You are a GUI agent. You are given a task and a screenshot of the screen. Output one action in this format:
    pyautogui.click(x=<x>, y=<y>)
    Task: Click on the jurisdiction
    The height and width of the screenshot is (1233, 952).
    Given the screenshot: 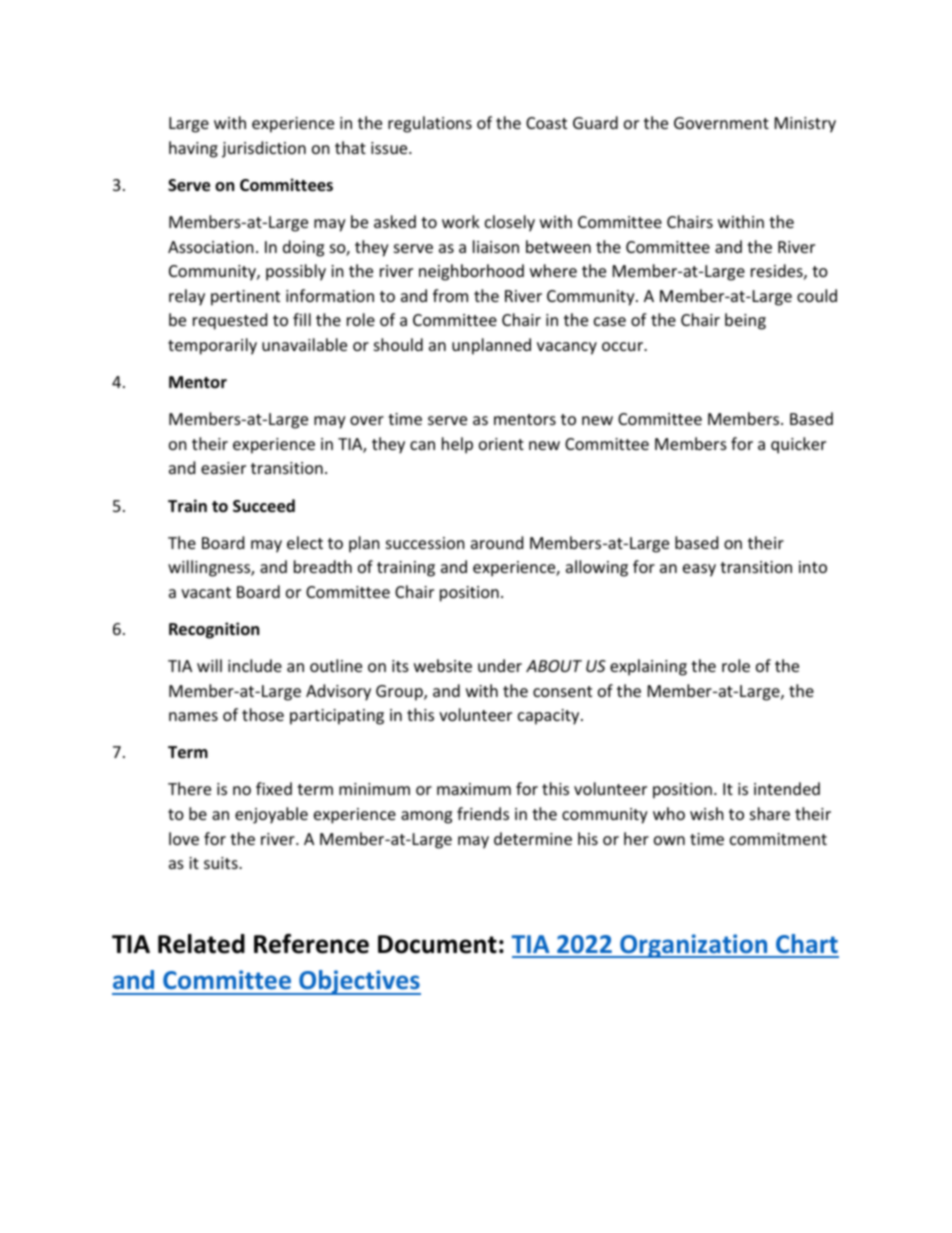 What is the action you would take?
    pyautogui.click(x=264, y=149)
